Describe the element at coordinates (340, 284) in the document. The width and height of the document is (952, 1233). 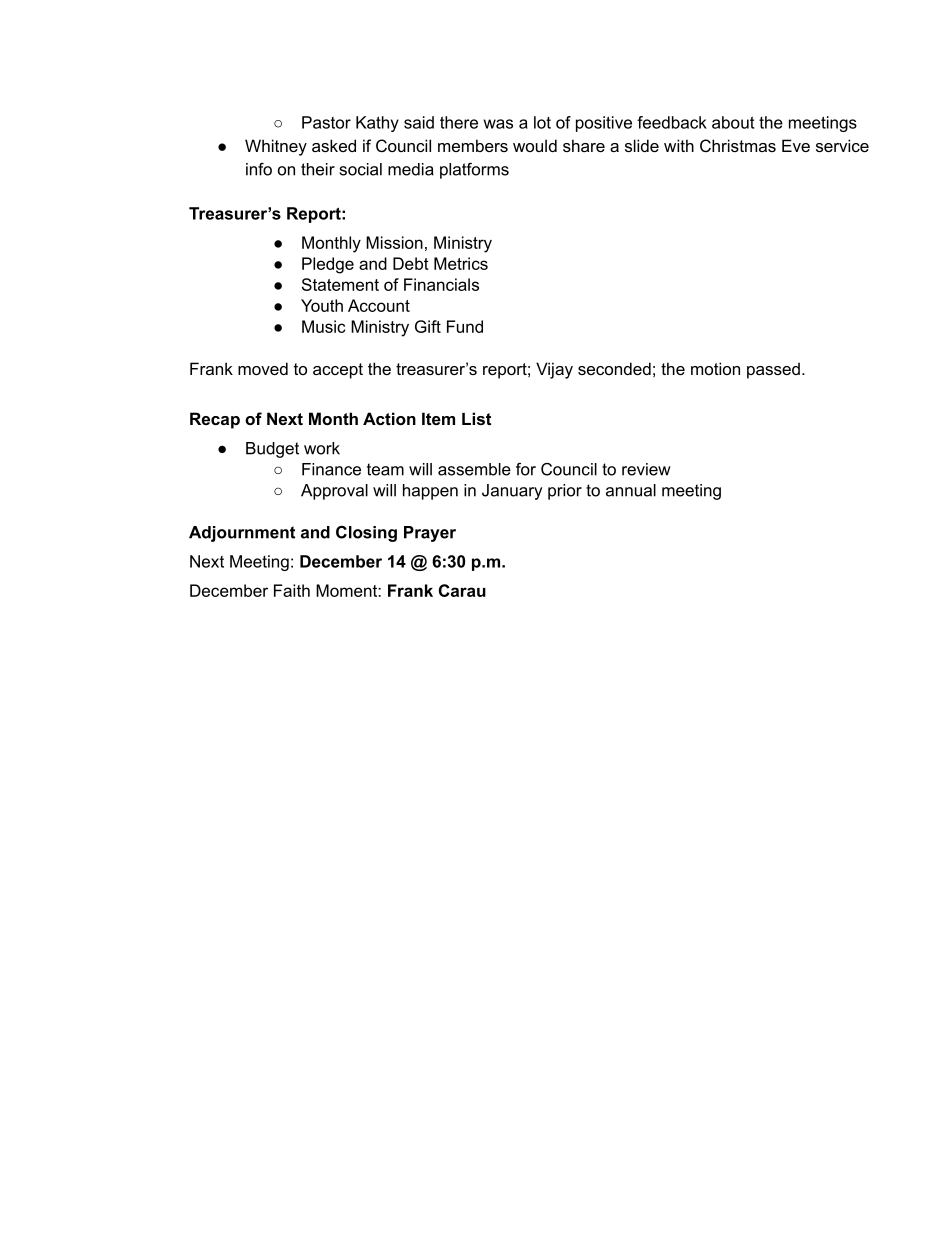
I see `Statement` at that location.
